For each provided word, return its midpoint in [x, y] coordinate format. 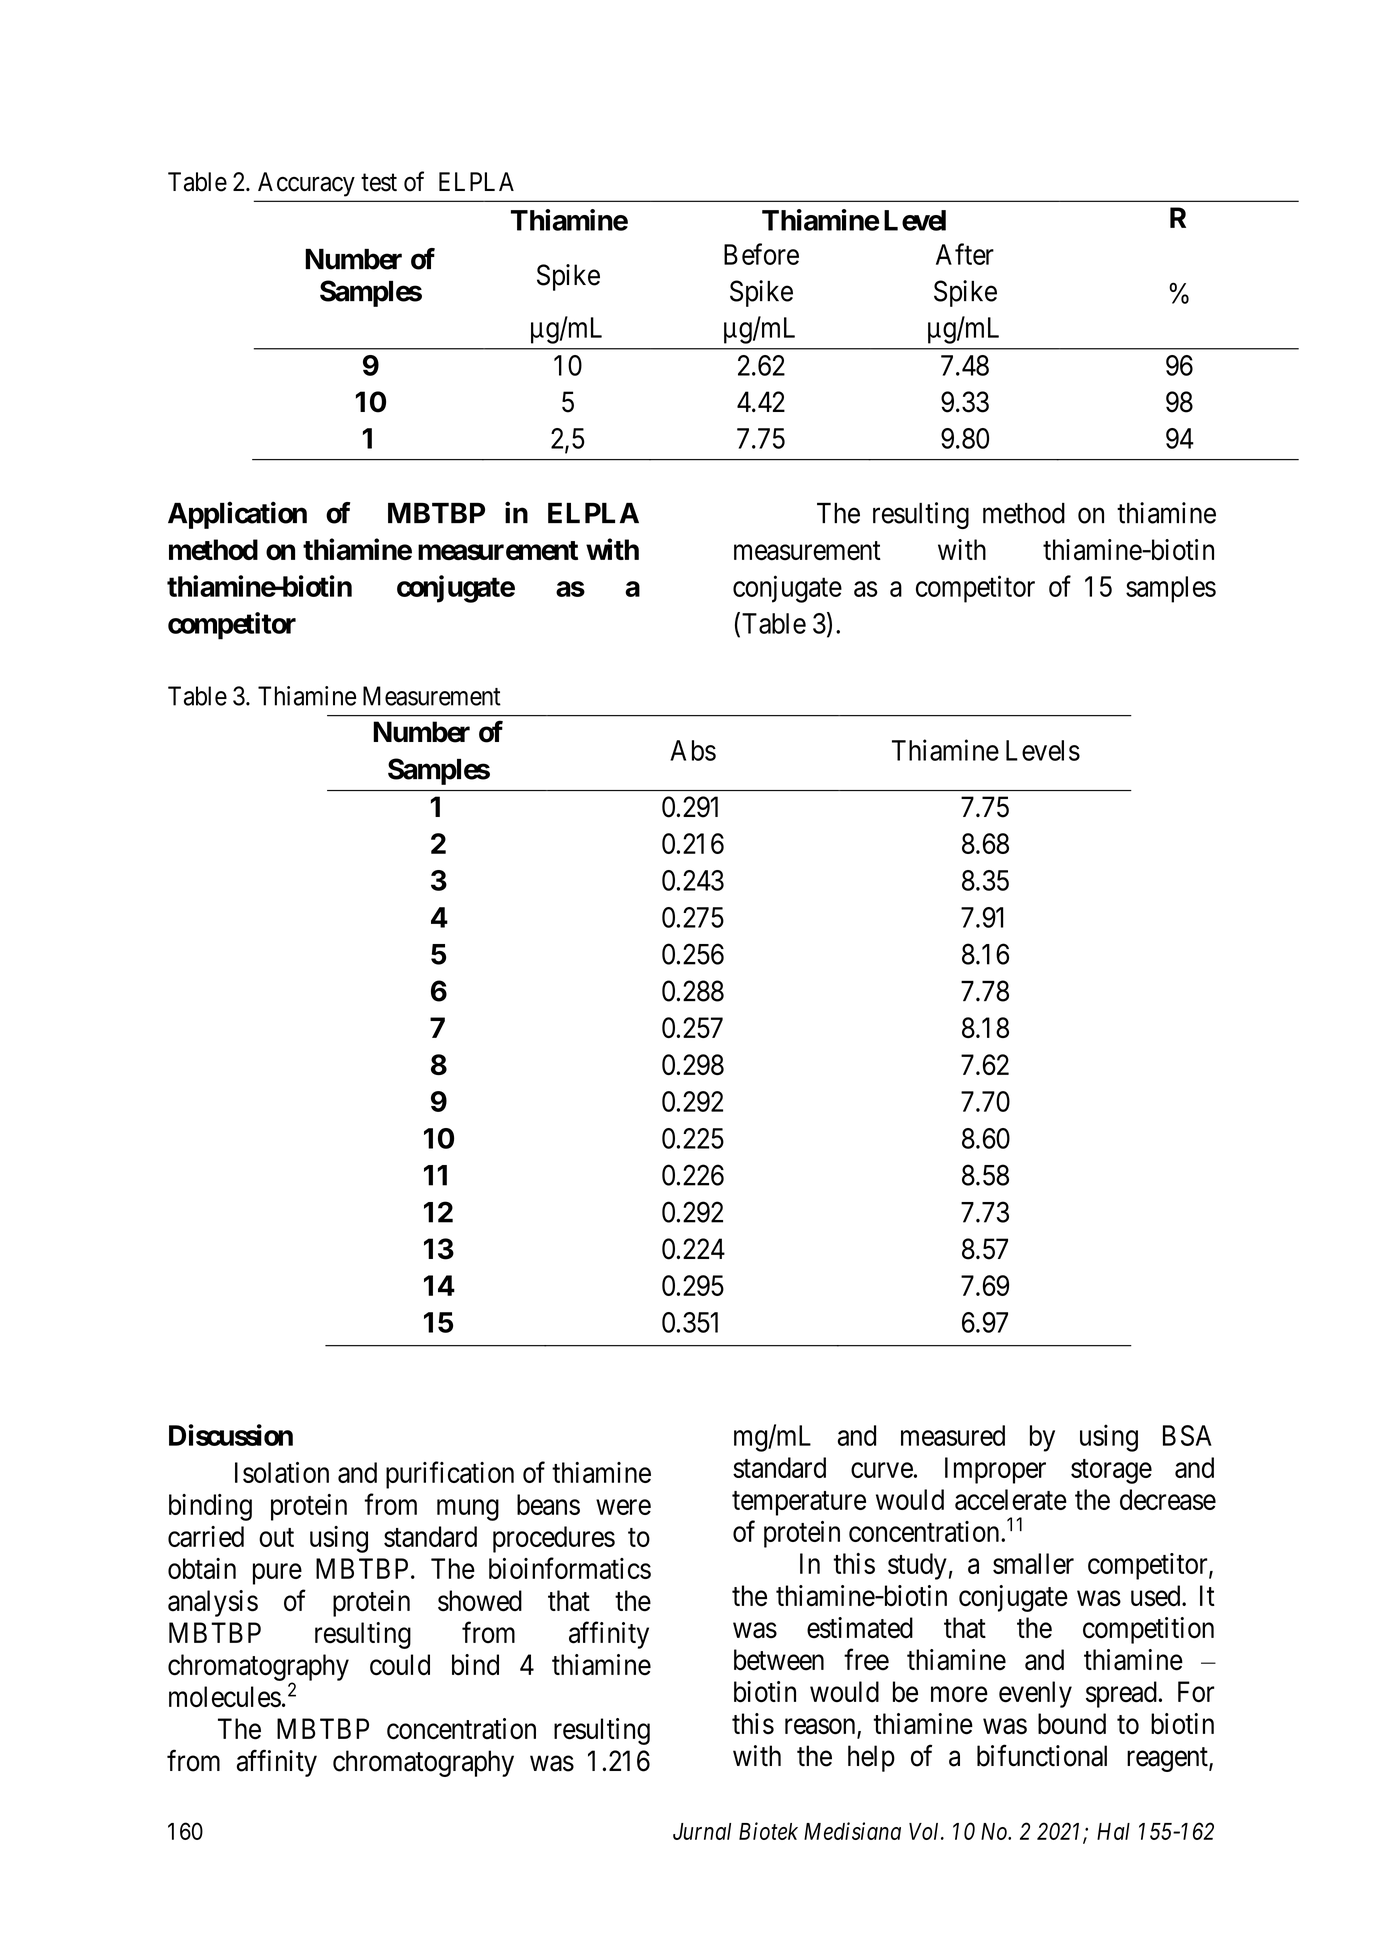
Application [237, 515]
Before [761, 254]
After [965, 254]
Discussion [231, 1435]
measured [953, 1435]
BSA [1187, 1435]
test [379, 183]
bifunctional [1042, 1755]
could [400, 1665]
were [623, 1507]
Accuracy [306, 184]
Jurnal [702, 1831]
